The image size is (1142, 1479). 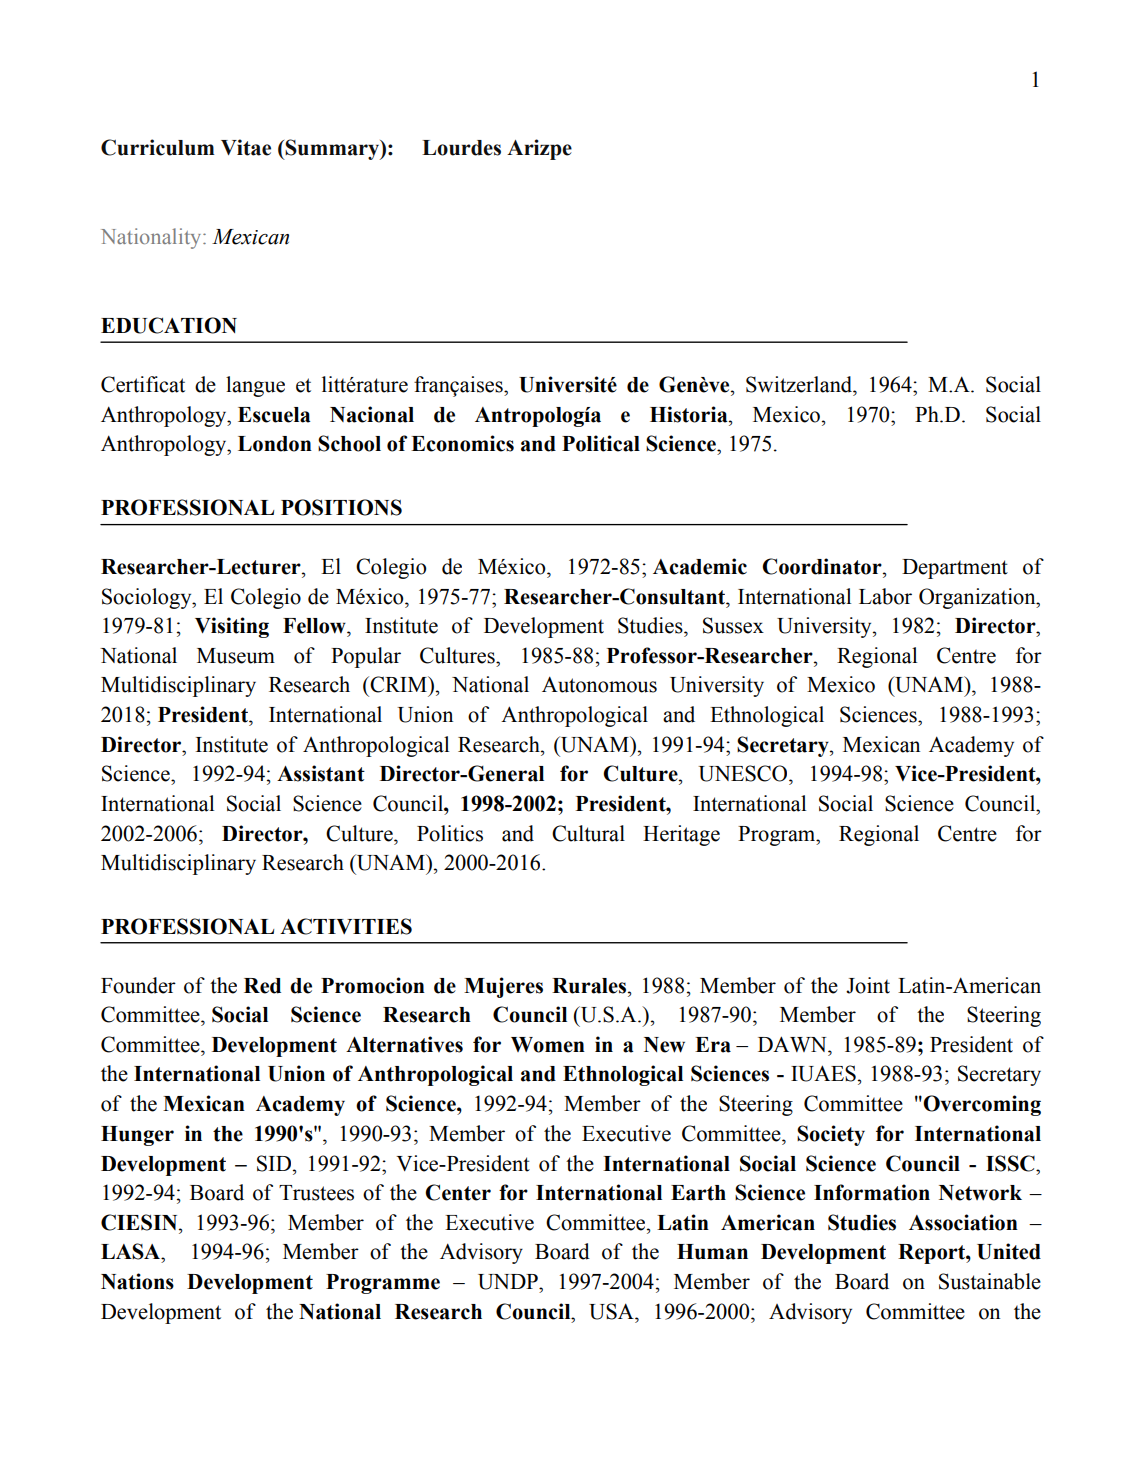 I want to click on Lourdes, so click(x=461, y=148).
